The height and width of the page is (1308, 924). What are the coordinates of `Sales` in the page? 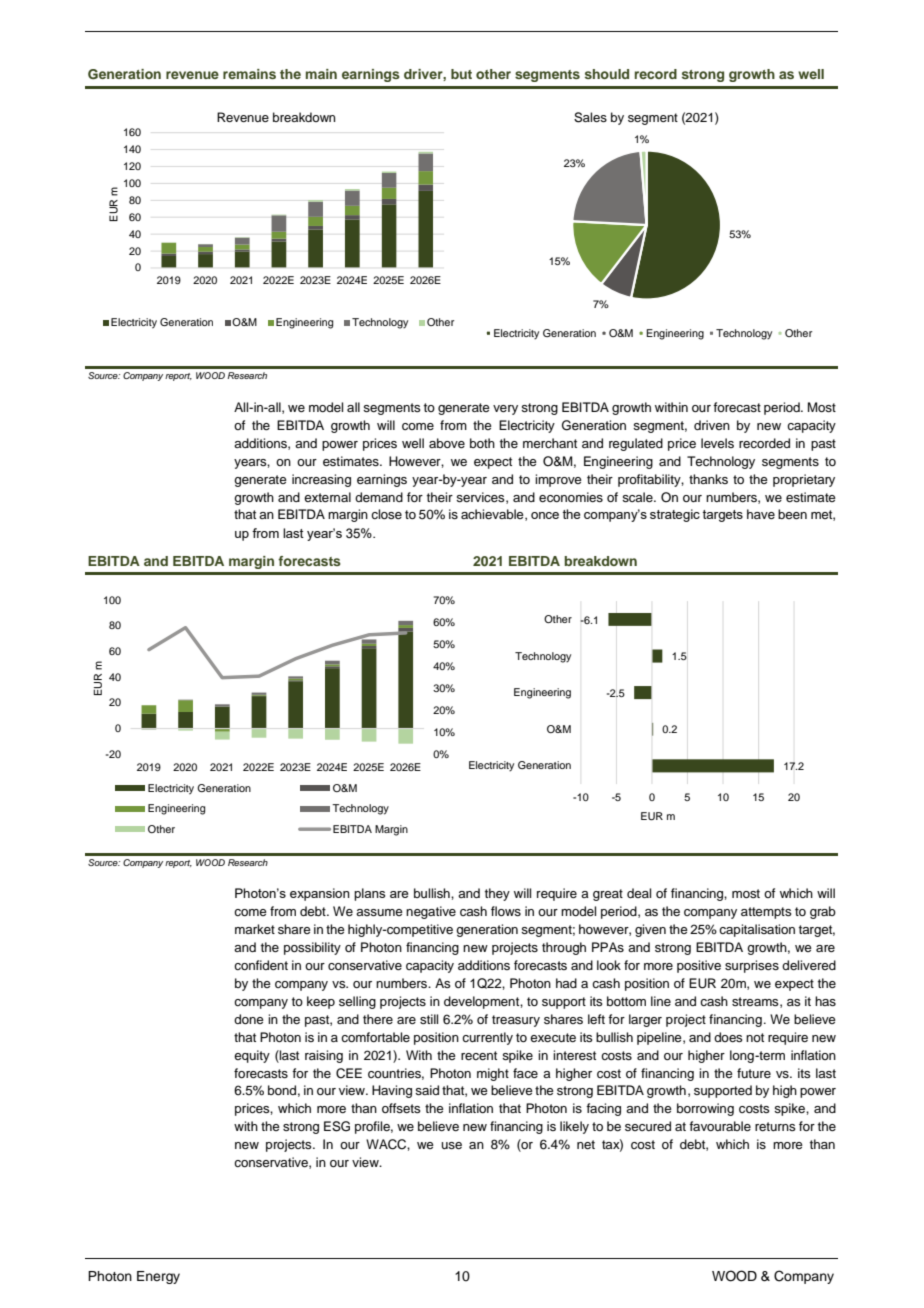 It's located at (590, 117).
